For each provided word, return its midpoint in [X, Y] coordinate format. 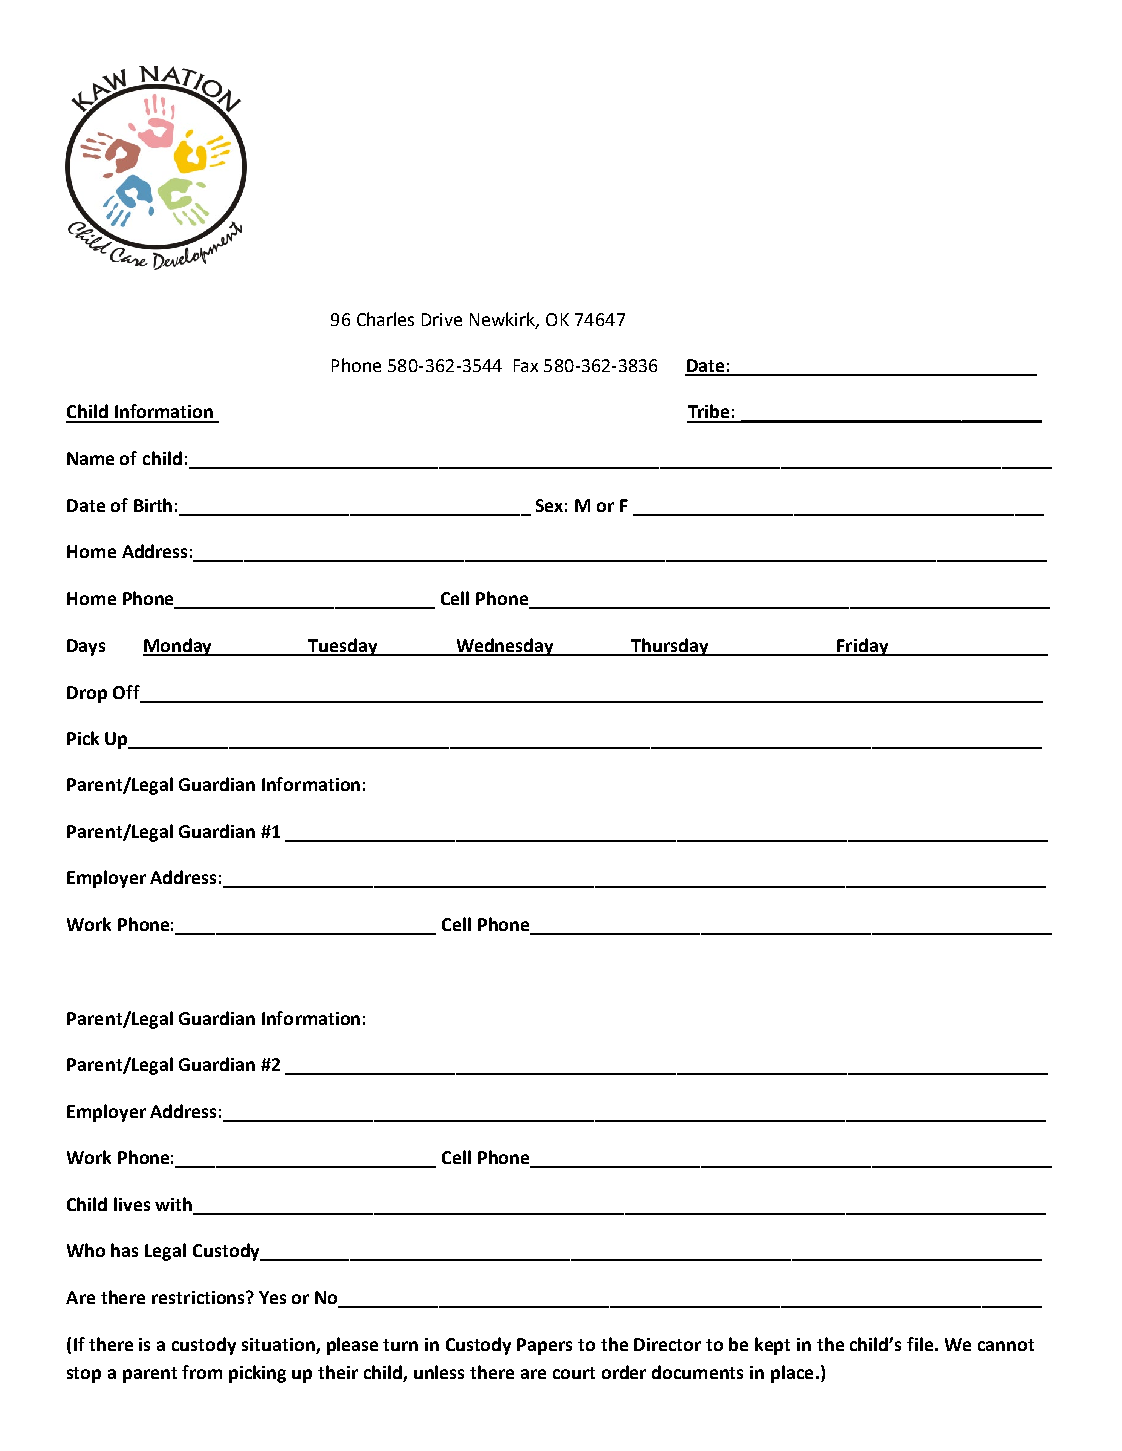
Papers [544, 1346]
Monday [179, 647]
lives [132, 1204]
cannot [1006, 1345]
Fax [526, 365]
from [202, 1372]
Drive [442, 319]
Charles [385, 319]
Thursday [671, 647]
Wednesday [505, 647]
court [574, 1373]
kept [772, 1346]
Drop [87, 694]
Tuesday [343, 647]
